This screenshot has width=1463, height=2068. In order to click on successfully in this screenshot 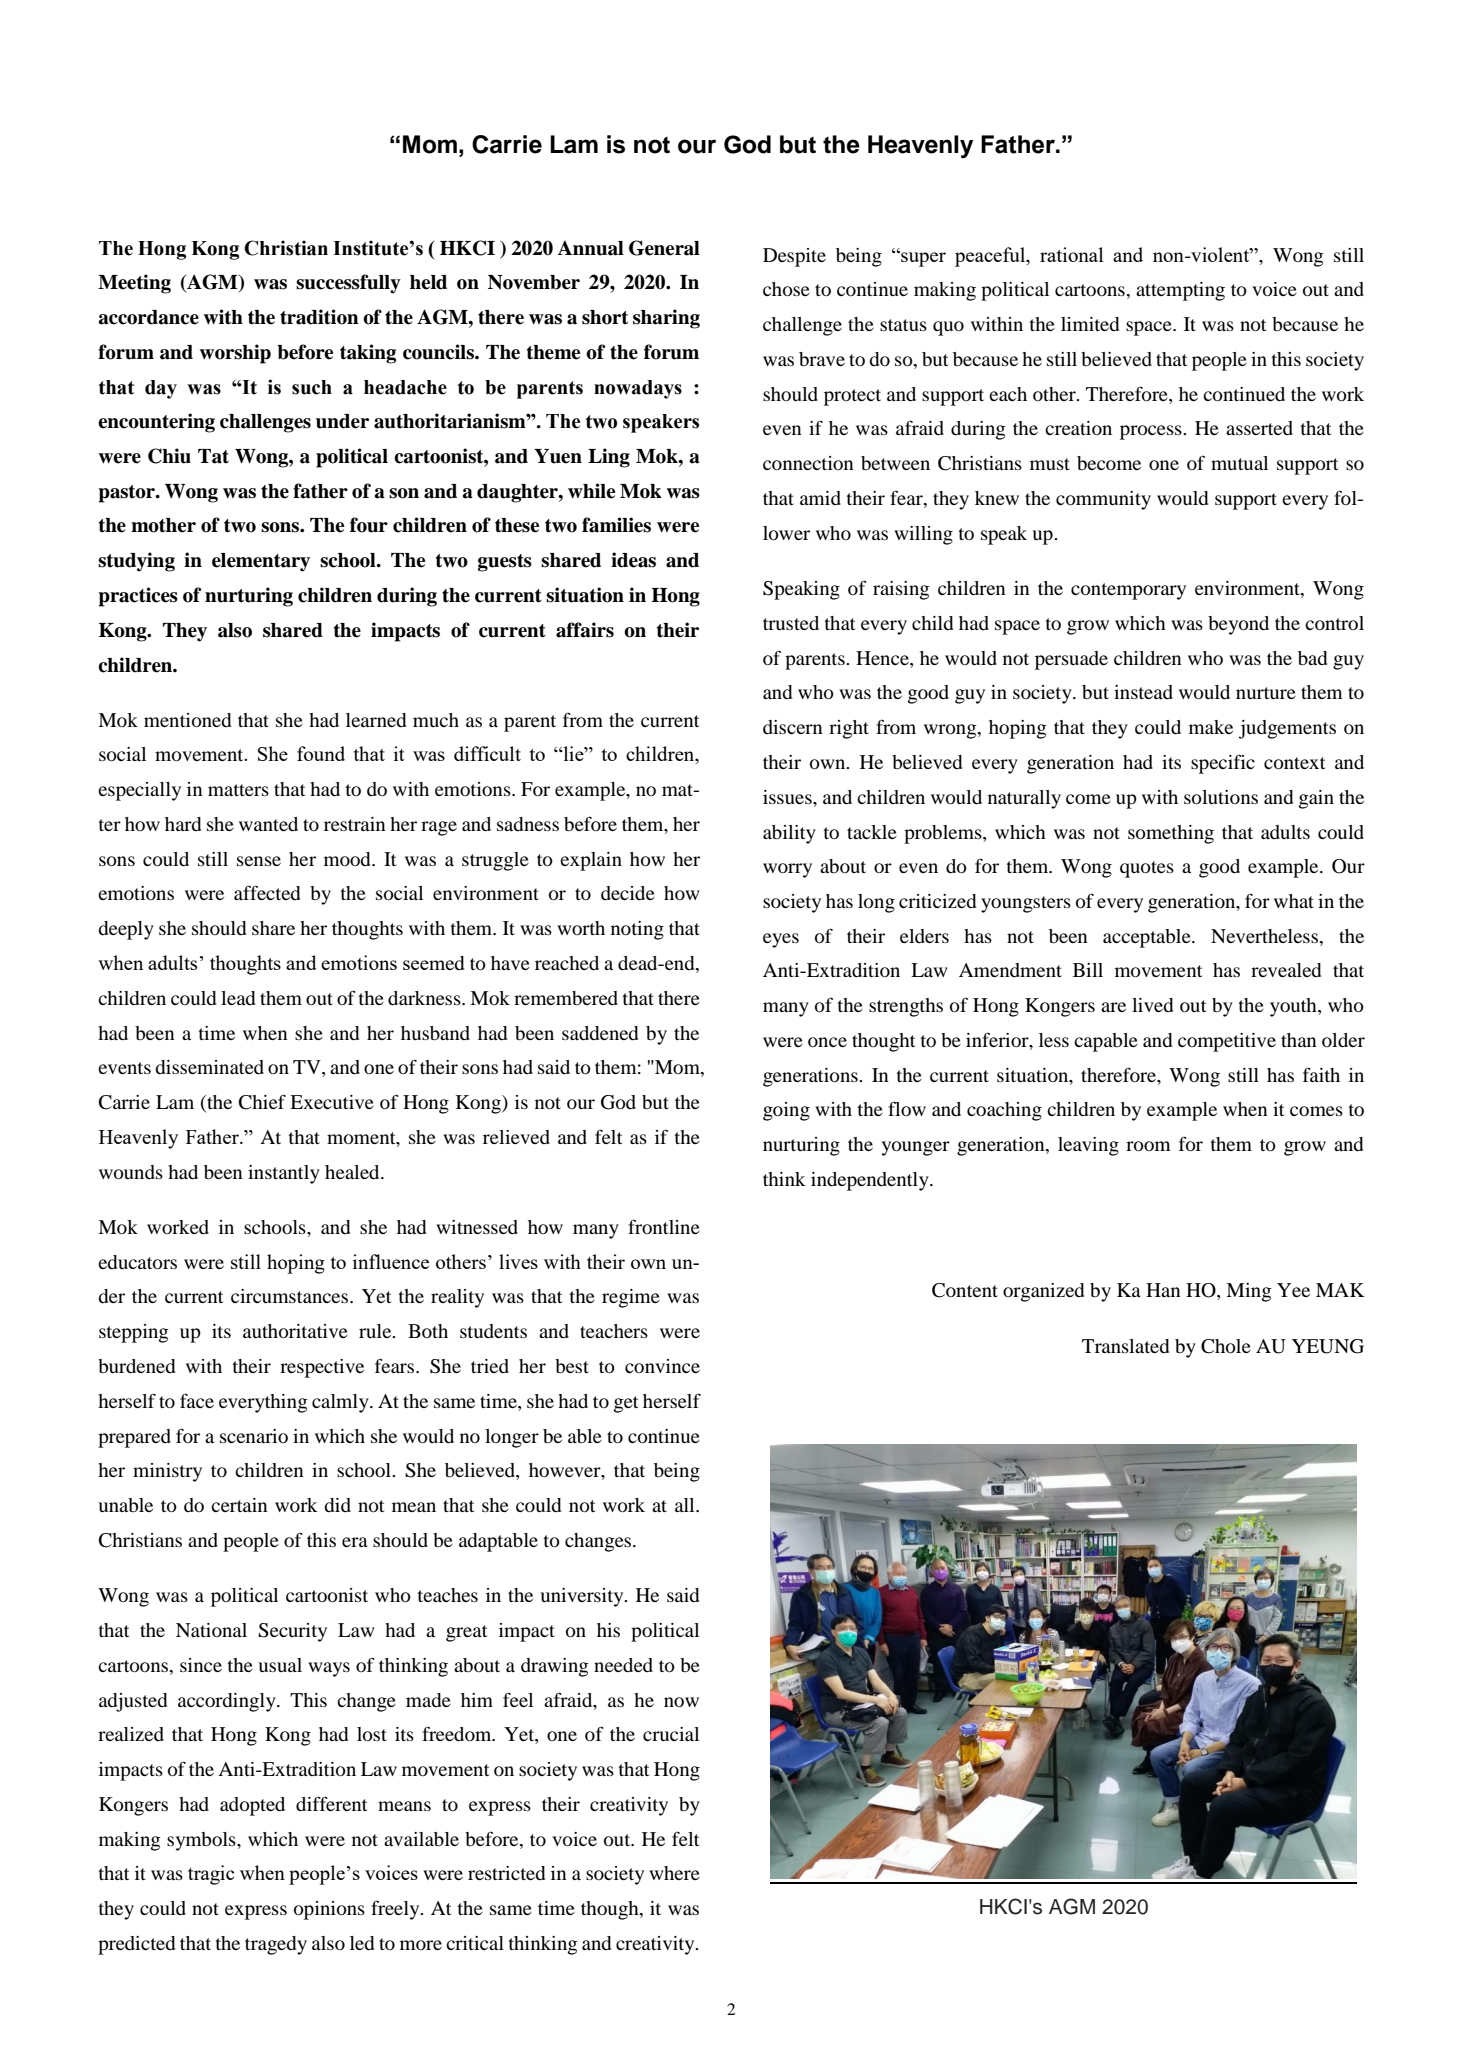, I will do `click(348, 284)`.
